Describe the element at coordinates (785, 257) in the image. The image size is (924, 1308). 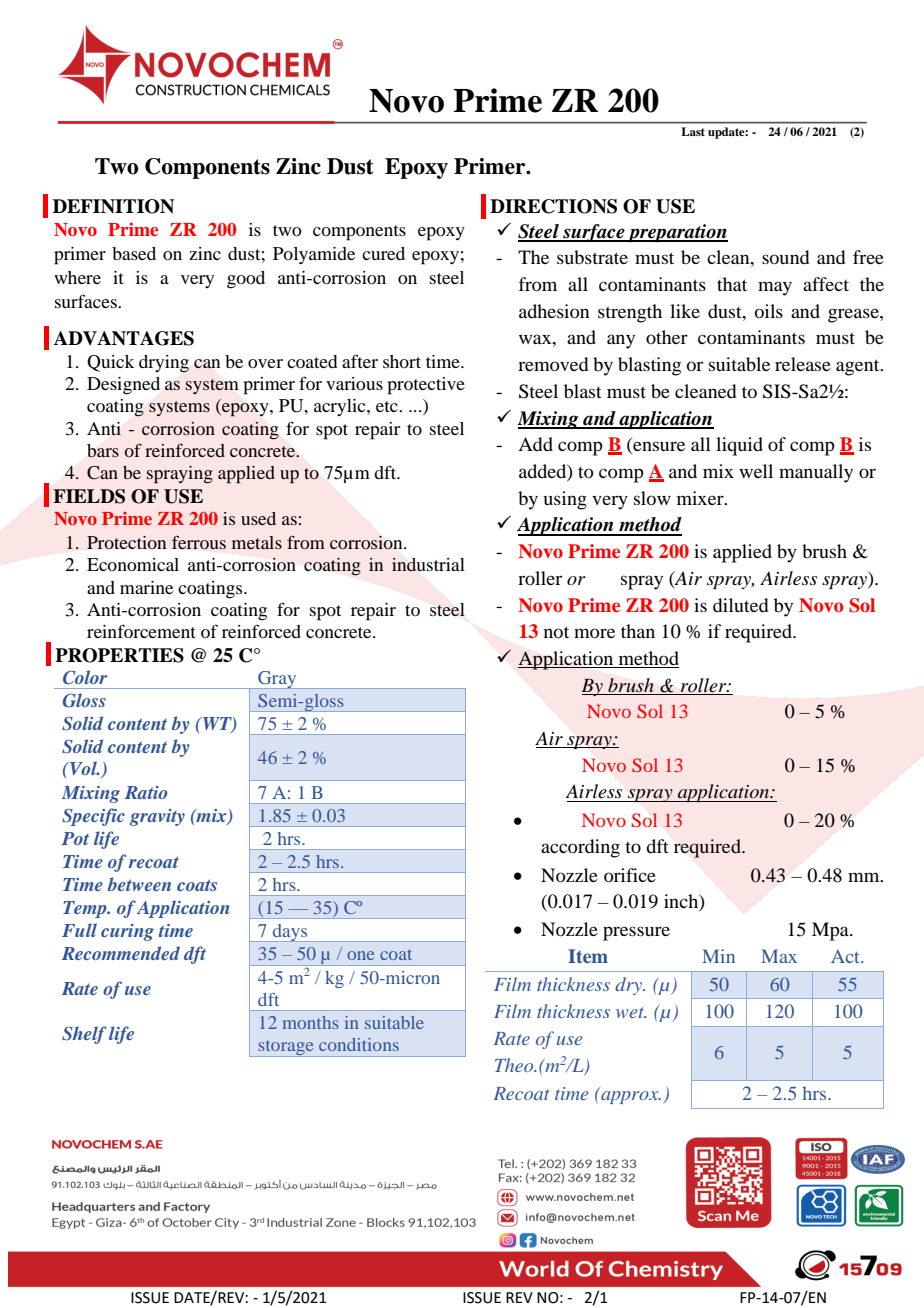
I see `sound` at that location.
